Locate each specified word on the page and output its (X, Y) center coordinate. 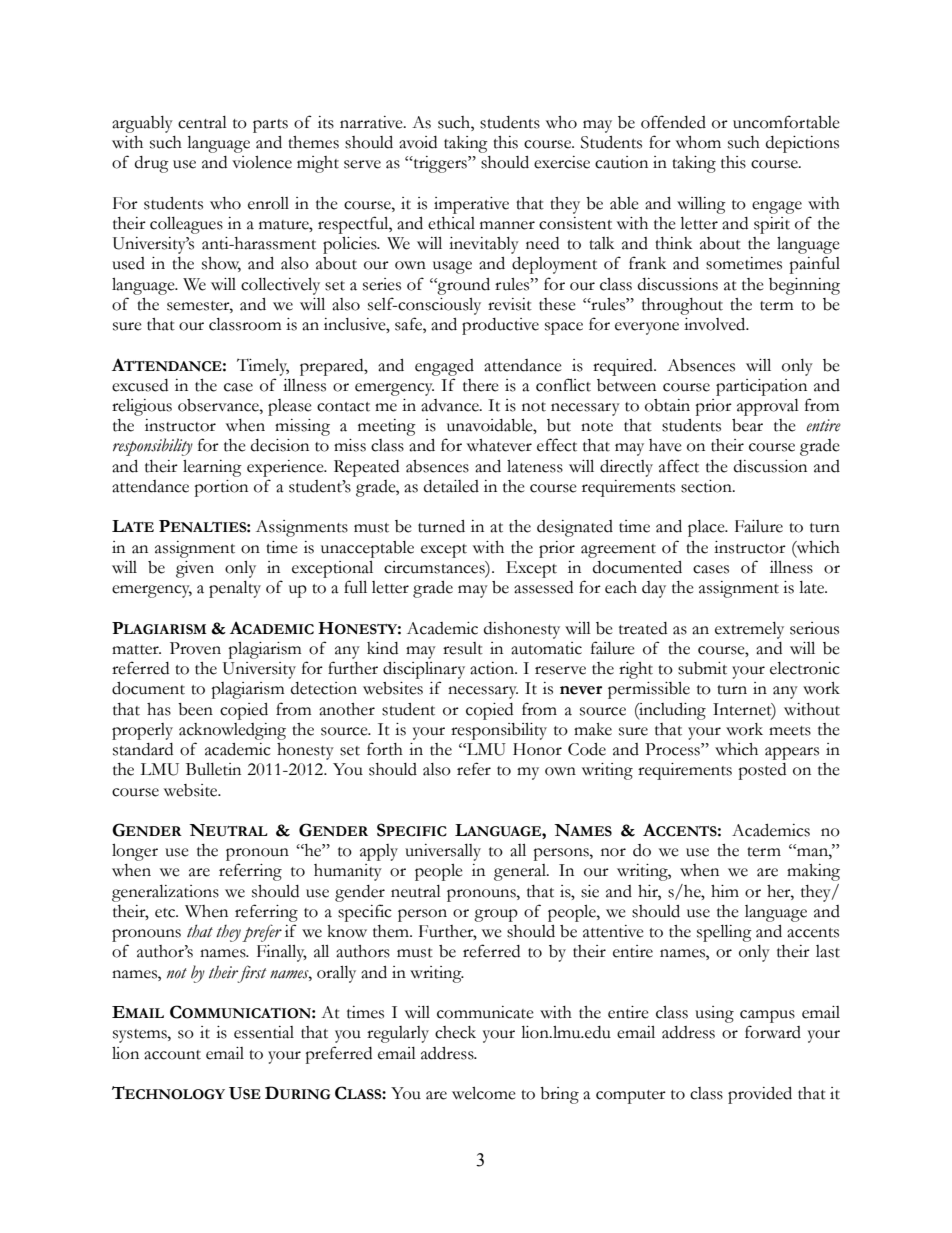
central (202, 122)
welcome (484, 1093)
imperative (471, 205)
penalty (235, 589)
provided (760, 1095)
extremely (749, 630)
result (463, 648)
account (172, 1055)
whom (698, 142)
